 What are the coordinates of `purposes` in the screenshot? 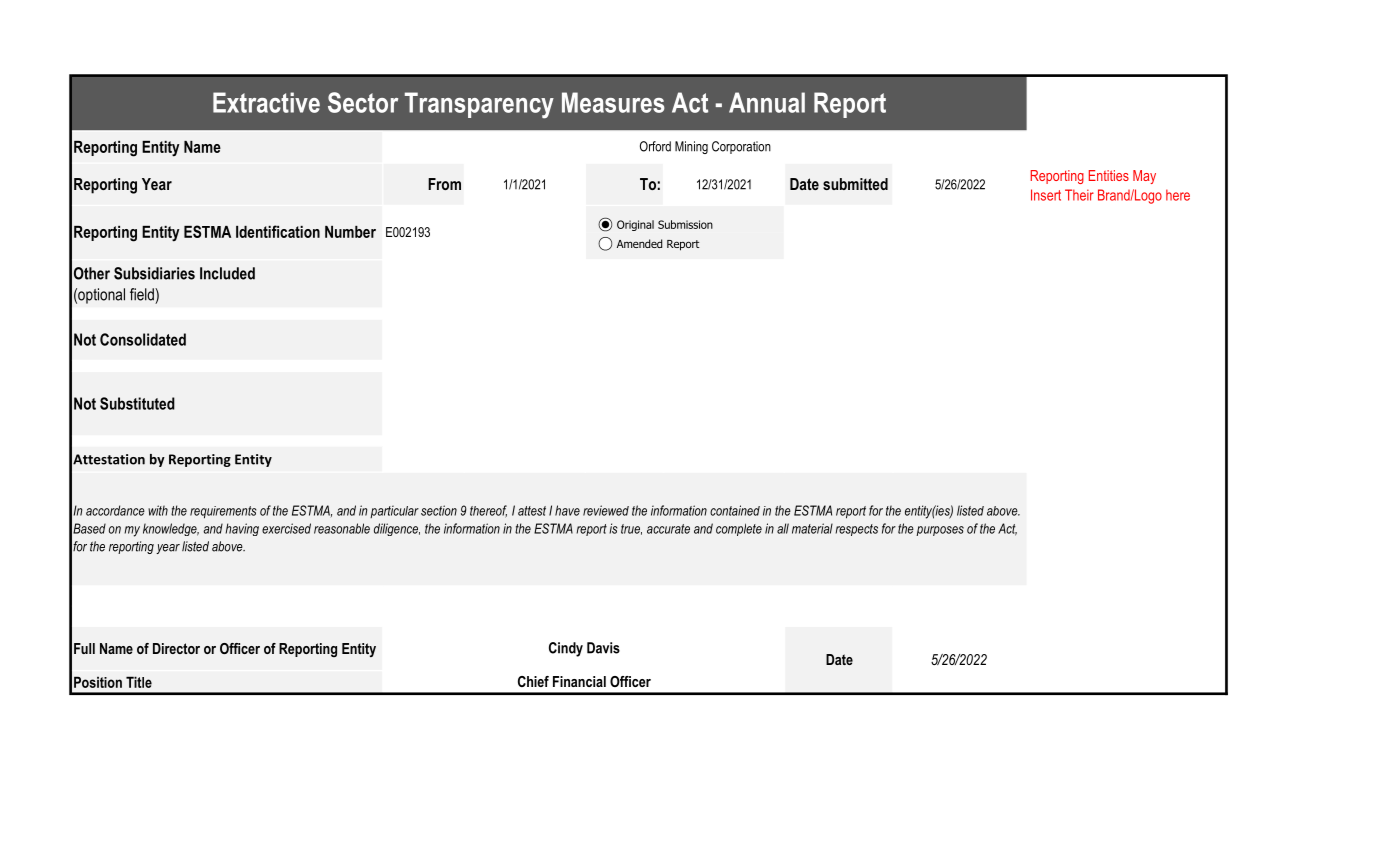 It's located at (940, 531).
